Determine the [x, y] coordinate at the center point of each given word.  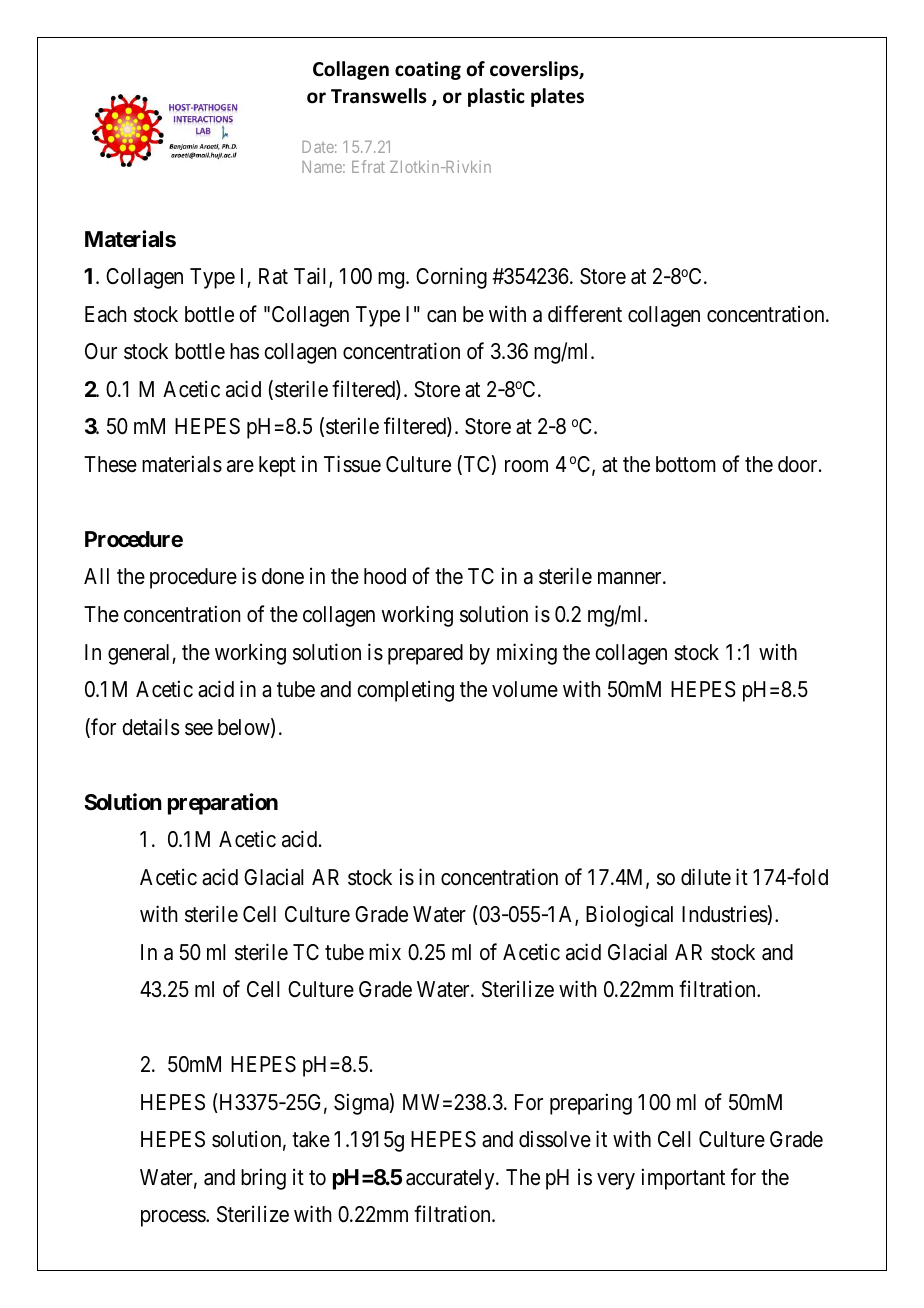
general [140, 654]
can [441, 316]
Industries [725, 914]
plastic [496, 97]
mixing [527, 654]
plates [557, 97]
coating [428, 70]
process [174, 1218]
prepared [425, 654]
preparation [223, 804]
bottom [686, 464]
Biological [629, 916]
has [244, 351]
